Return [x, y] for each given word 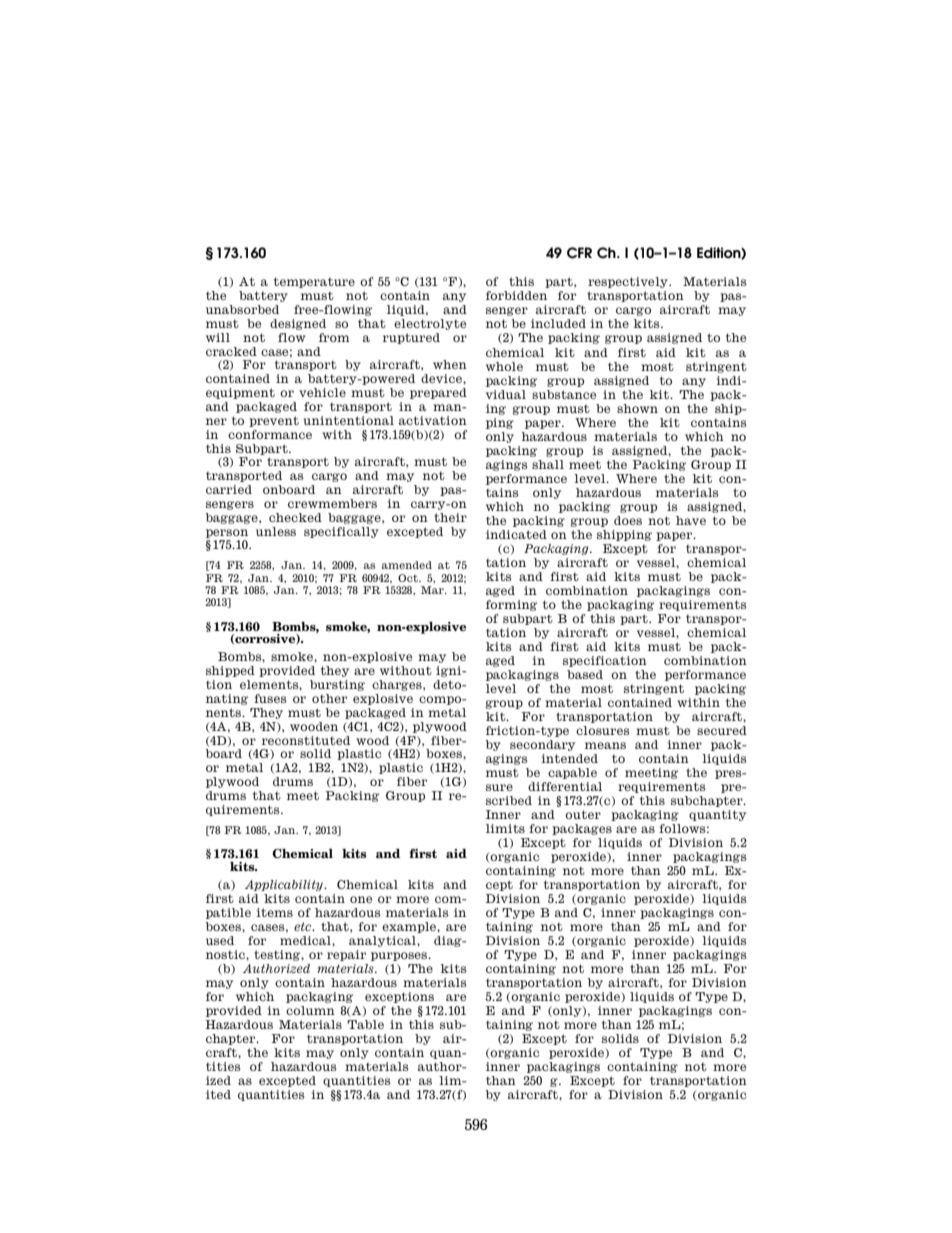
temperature [314, 282]
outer [583, 814]
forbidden [516, 295]
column [310, 1010]
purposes [400, 956]
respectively [629, 282]
